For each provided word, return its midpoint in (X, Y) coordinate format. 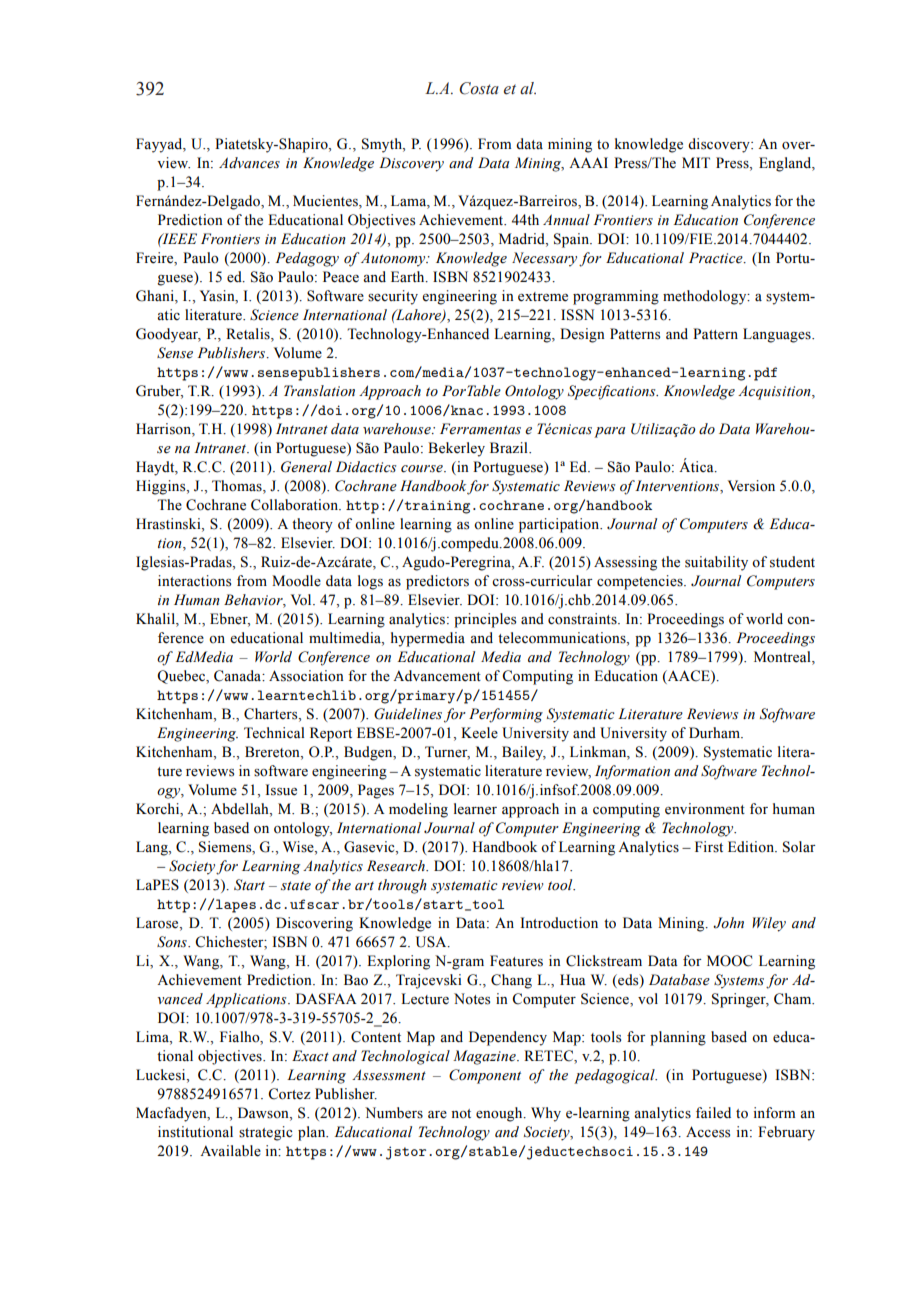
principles (485, 620)
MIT (696, 162)
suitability (716, 563)
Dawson (264, 1113)
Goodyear (168, 335)
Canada (239, 676)
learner (475, 809)
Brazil (510, 447)
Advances (249, 163)
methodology (706, 297)
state (296, 886)
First (709, 847)
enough (500, 1114)
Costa (479, 88)
